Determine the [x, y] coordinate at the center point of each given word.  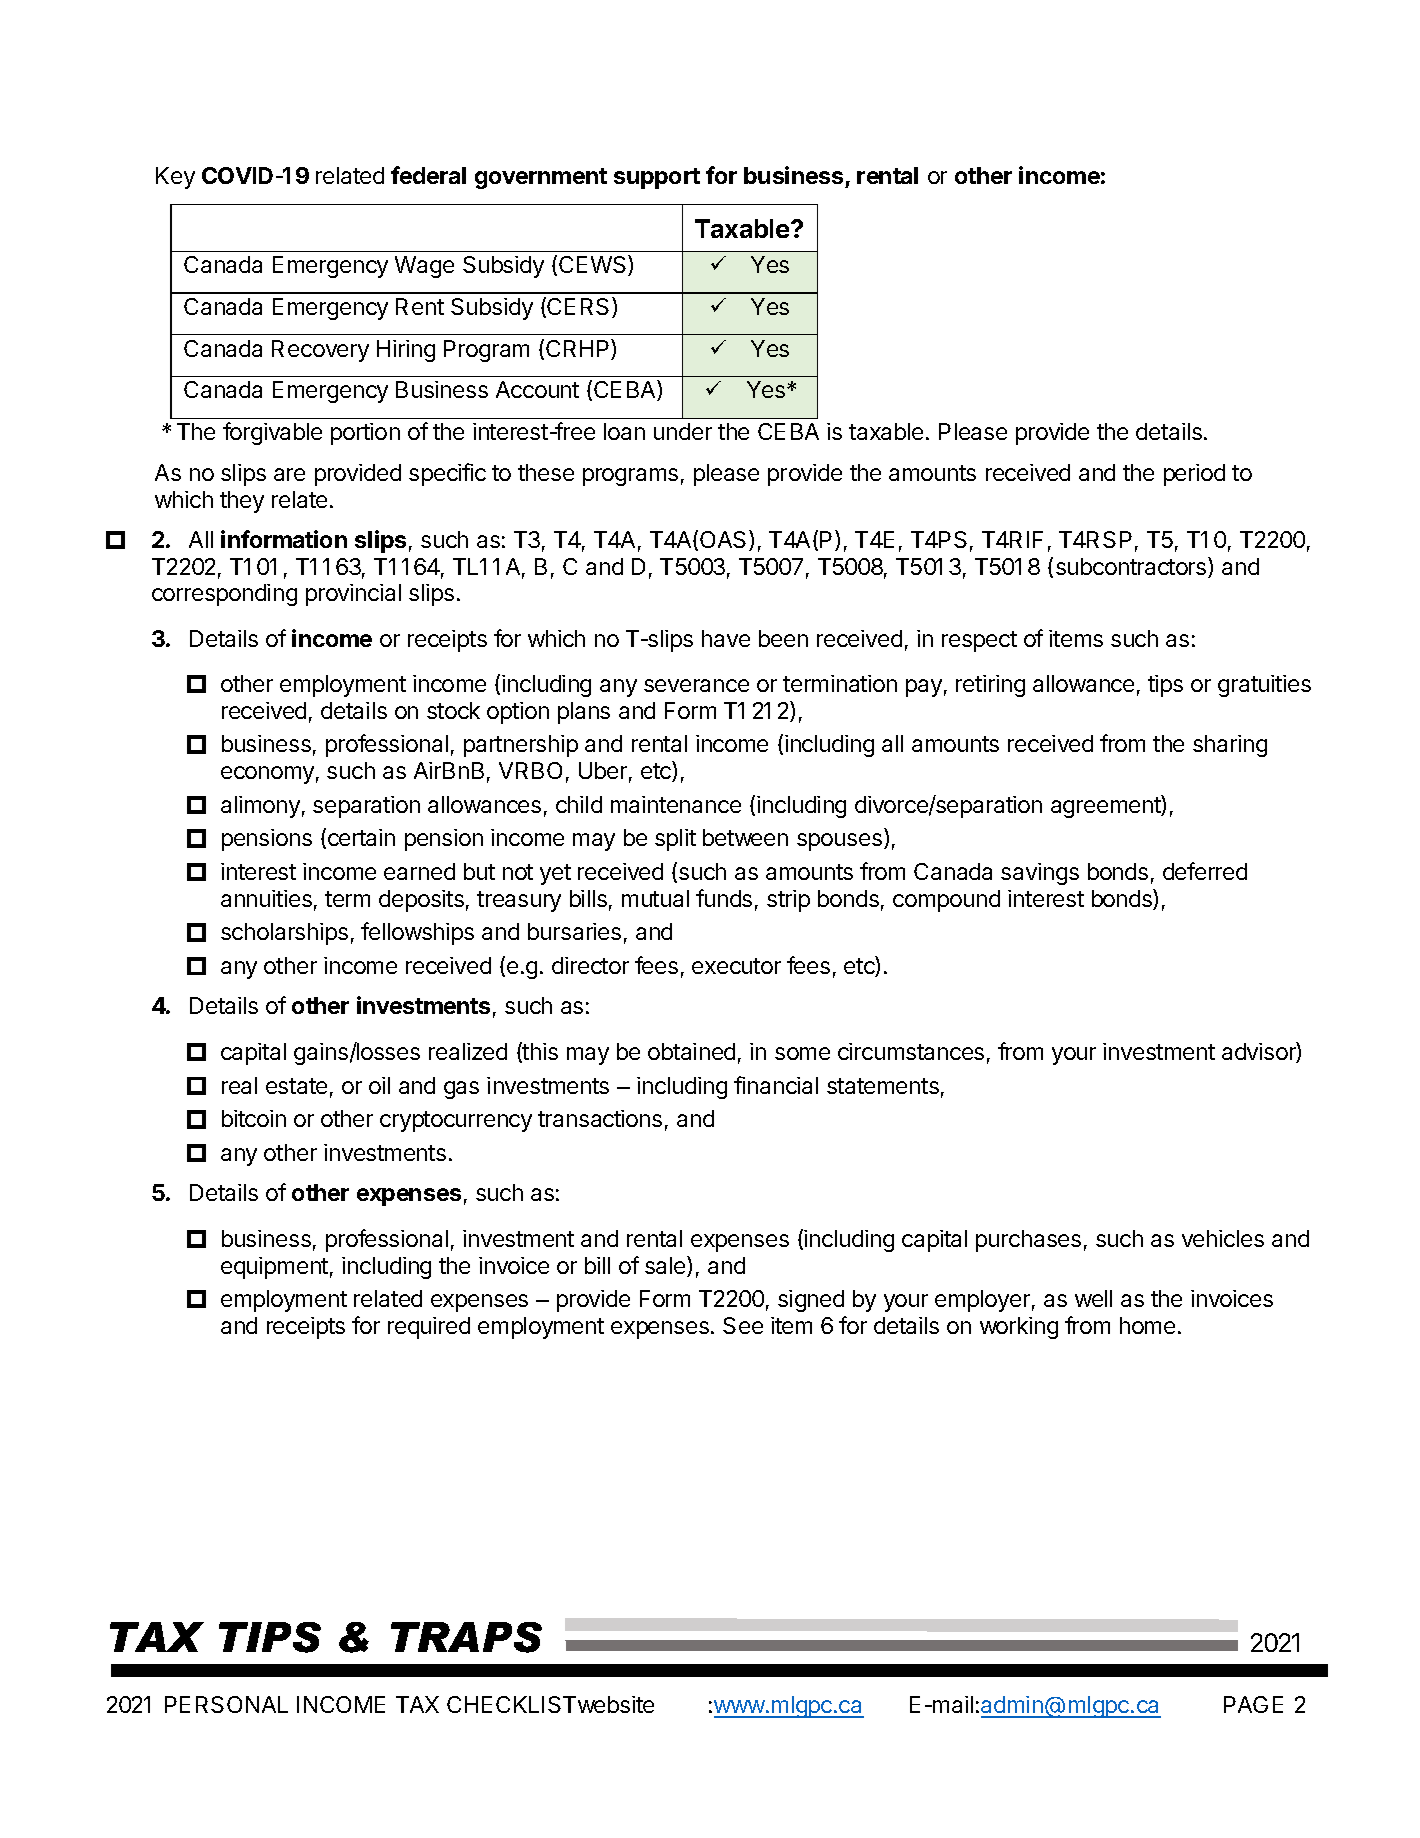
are [289, 474]
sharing [1230, 746]
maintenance [676, 804]
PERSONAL [226, 1704]
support [657, 178]
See [743, 1325]
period [1194, 475]
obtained [691, 1051]
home [1147, 1325]
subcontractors [1132, 567]
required [429, 1328]
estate [296, 1086]
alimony [260, 807]
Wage [424, 267]
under [683, 431]
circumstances [911, 1051]
